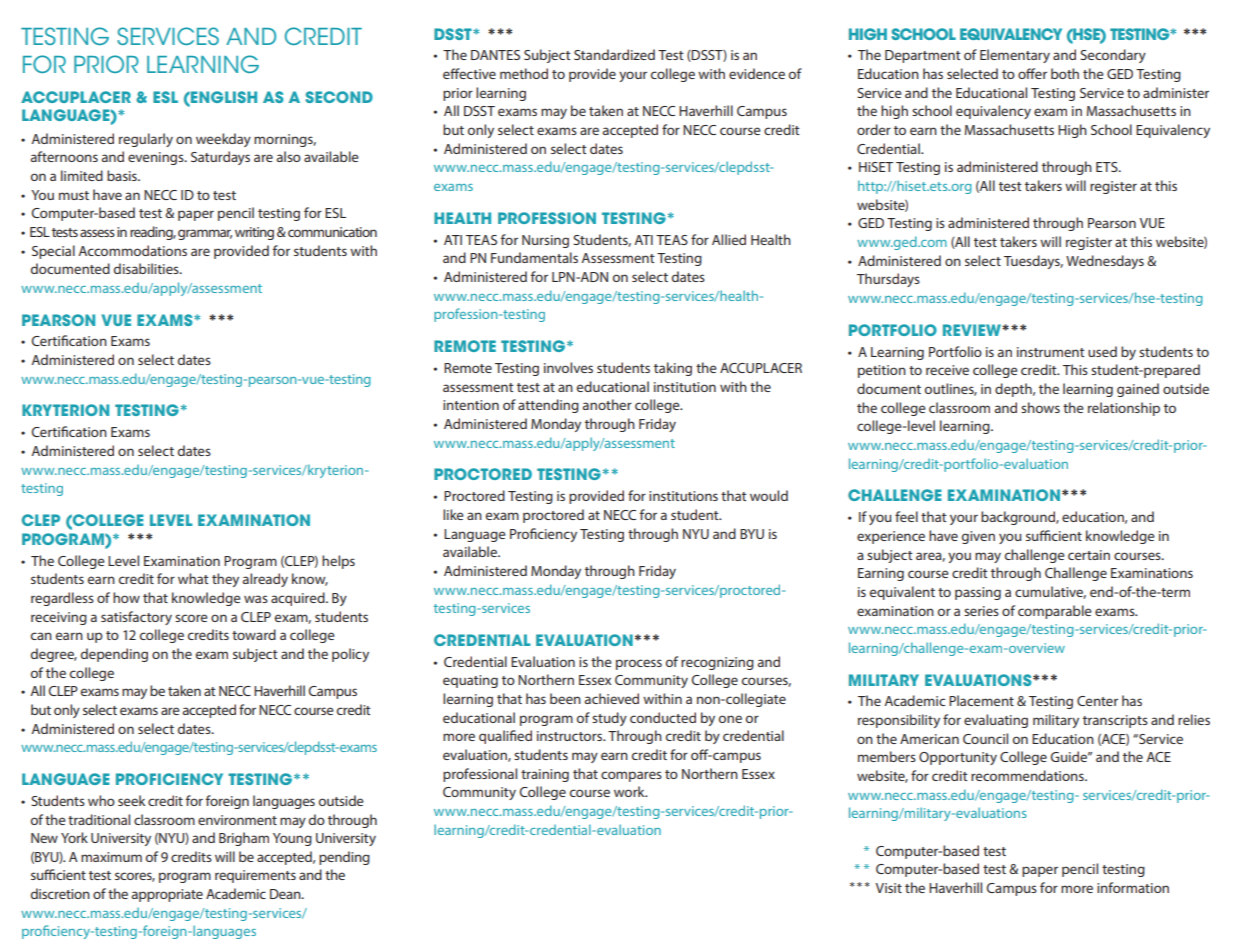 Image resolution: width=1233 pixels, height=952 pixels. I want to click on both, so click(1065, 73).
